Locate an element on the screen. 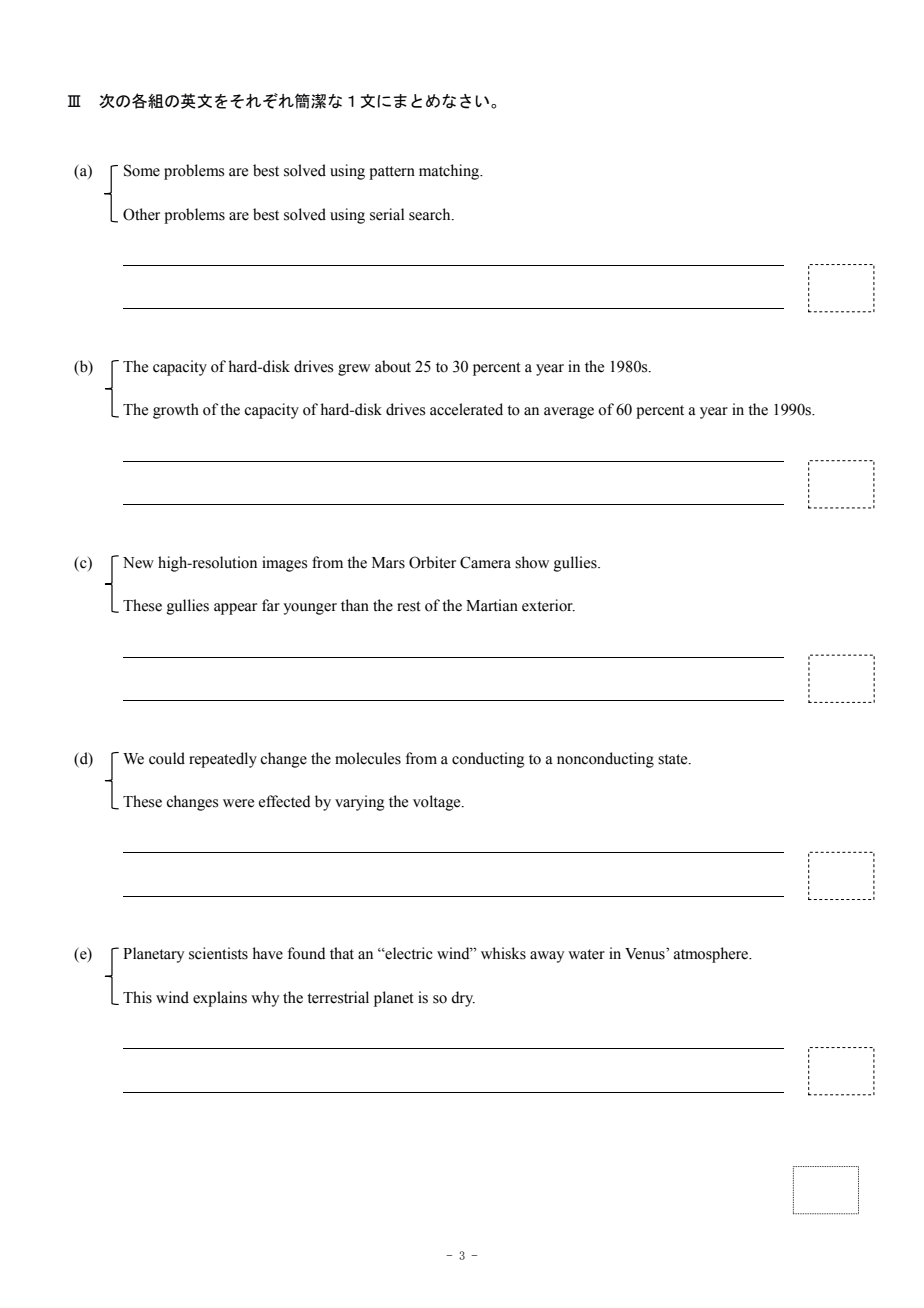  Other is located at coordinates (141, 214).
